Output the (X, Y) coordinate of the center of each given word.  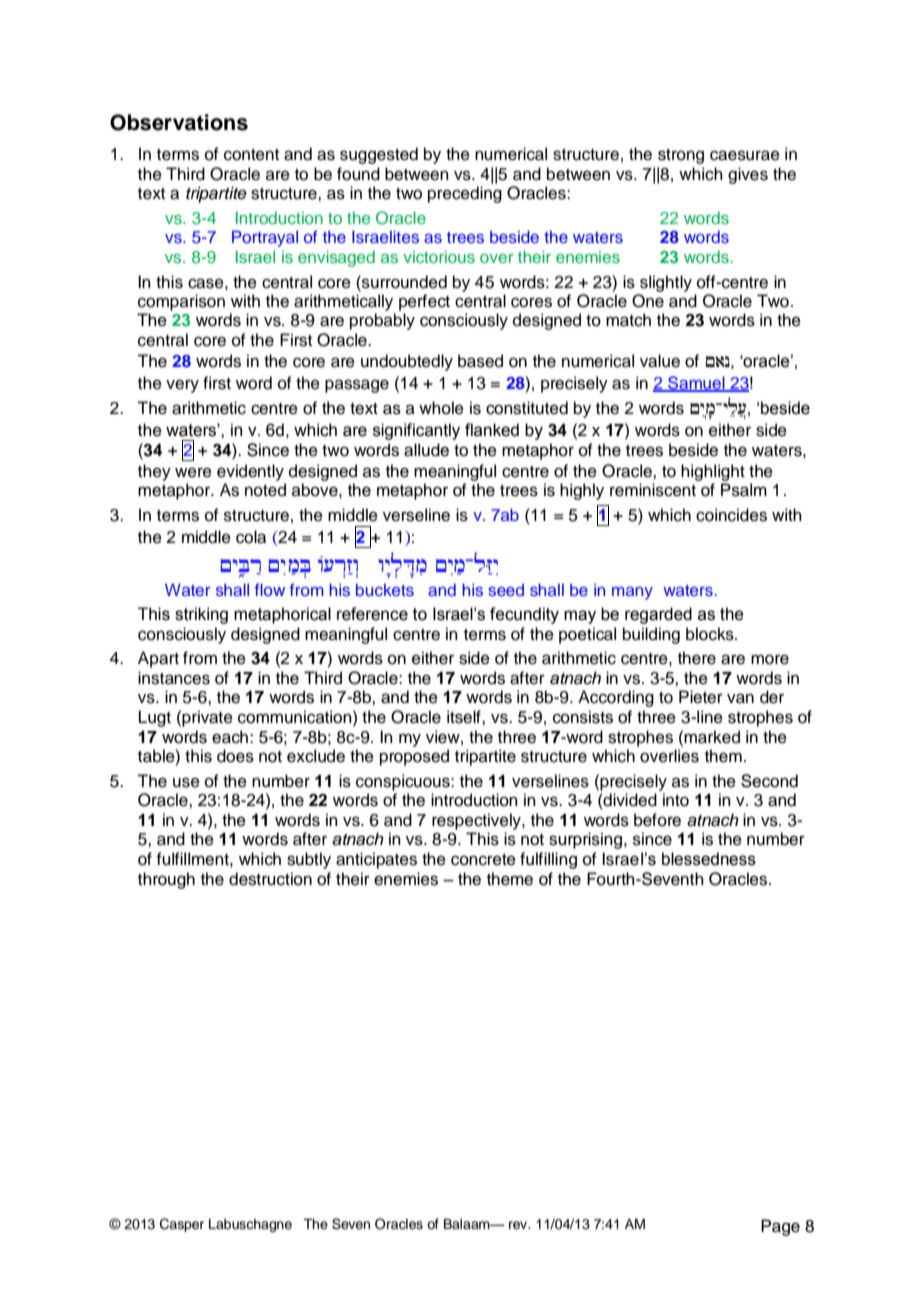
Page (780, 1227)
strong (681, 156)
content (251, 155)
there (697, 658)
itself (465, 717)
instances (174, 678)
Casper (182, 1225)
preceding (465, 194)
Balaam (468, 1223)
